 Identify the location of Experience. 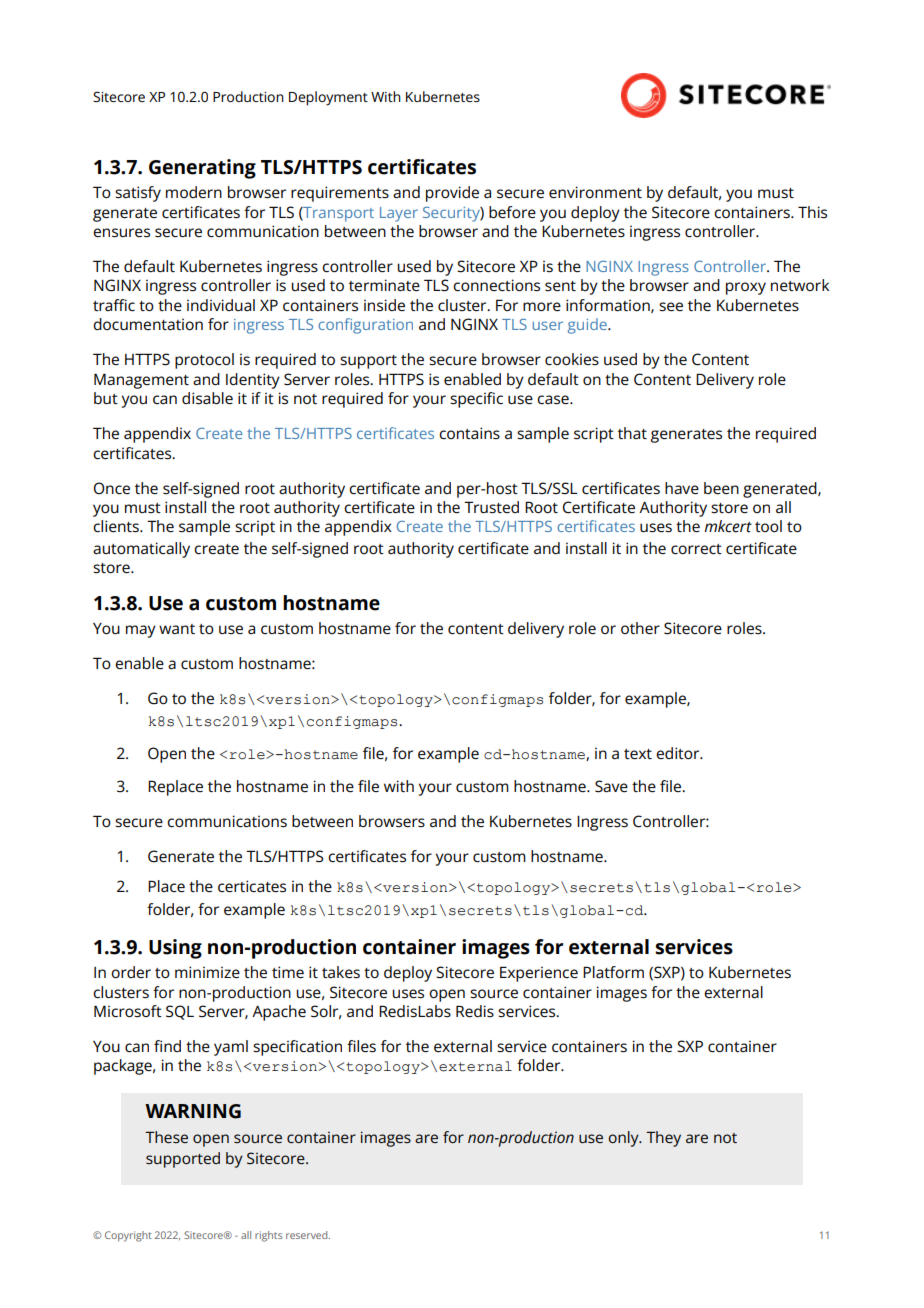
(539, 974).
